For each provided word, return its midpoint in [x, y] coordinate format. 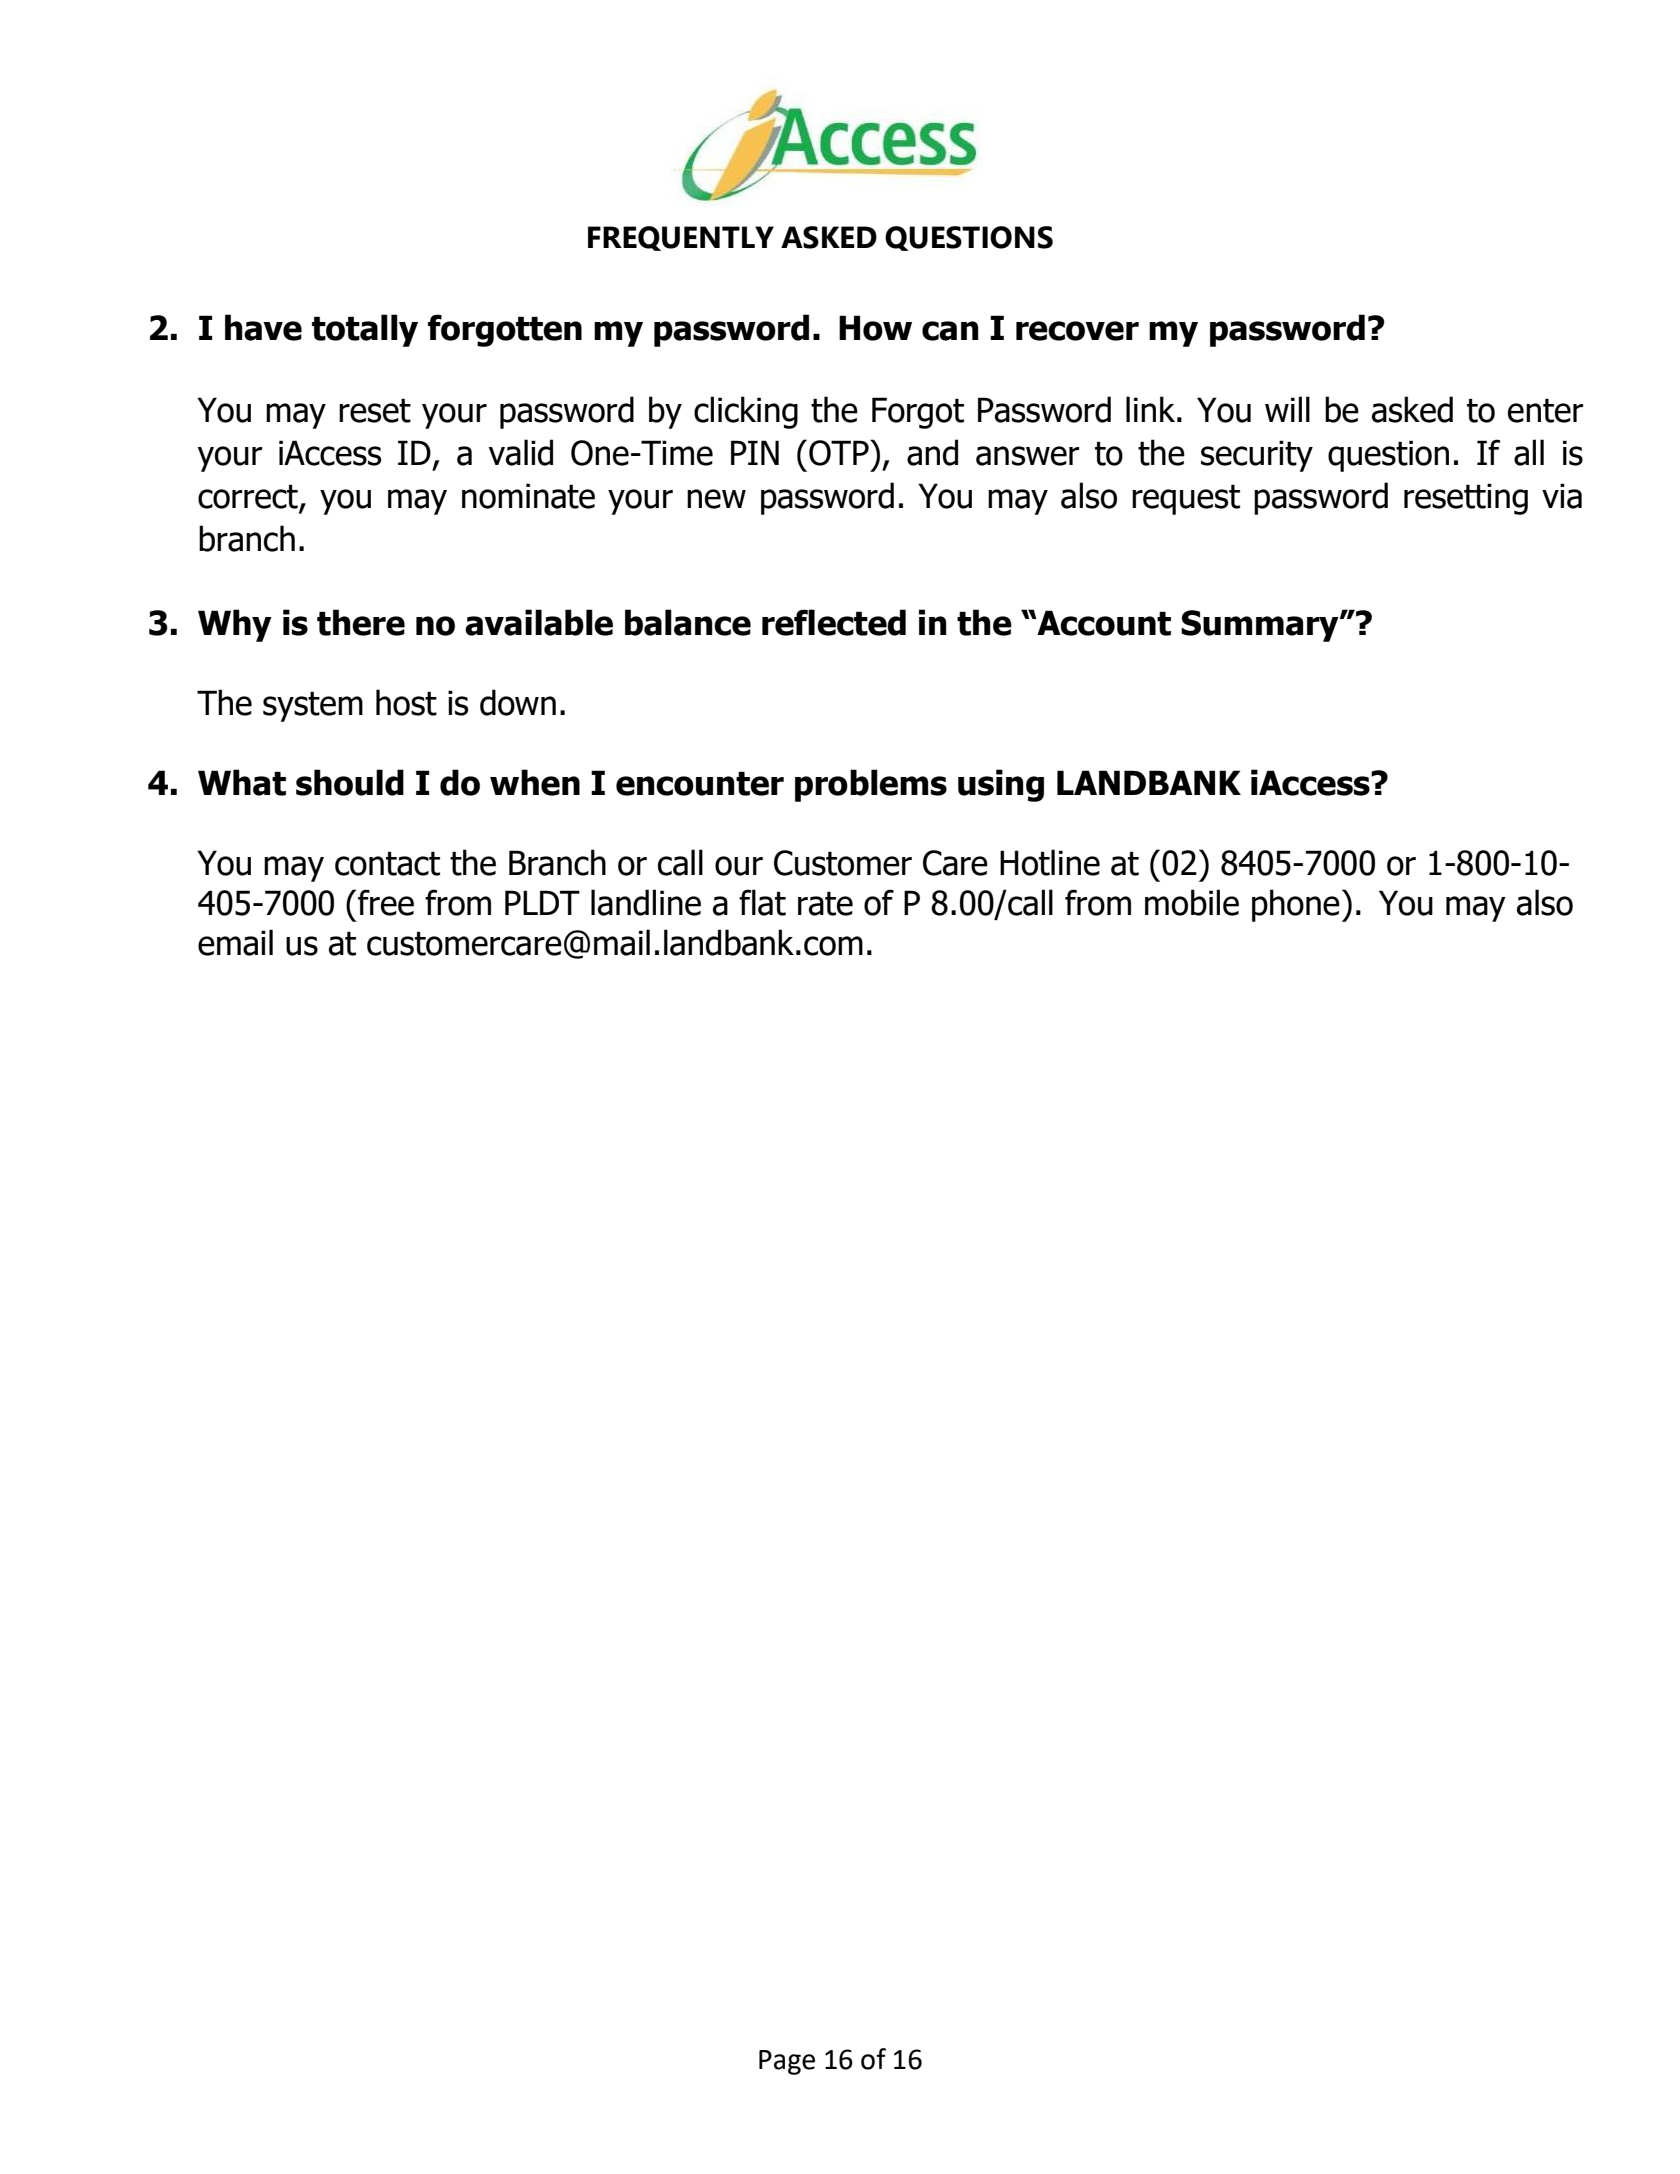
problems [871, 785]
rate [825, 904]
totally [365, 330]
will [1287, 409]
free [386, 902]
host [406, 702]
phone [1296, 905]
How [875, 328]
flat [762, 902]
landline [646, 902]
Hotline [1050, 862]
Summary [1261, 626]
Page [787, 2062]
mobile [1192, 902]
